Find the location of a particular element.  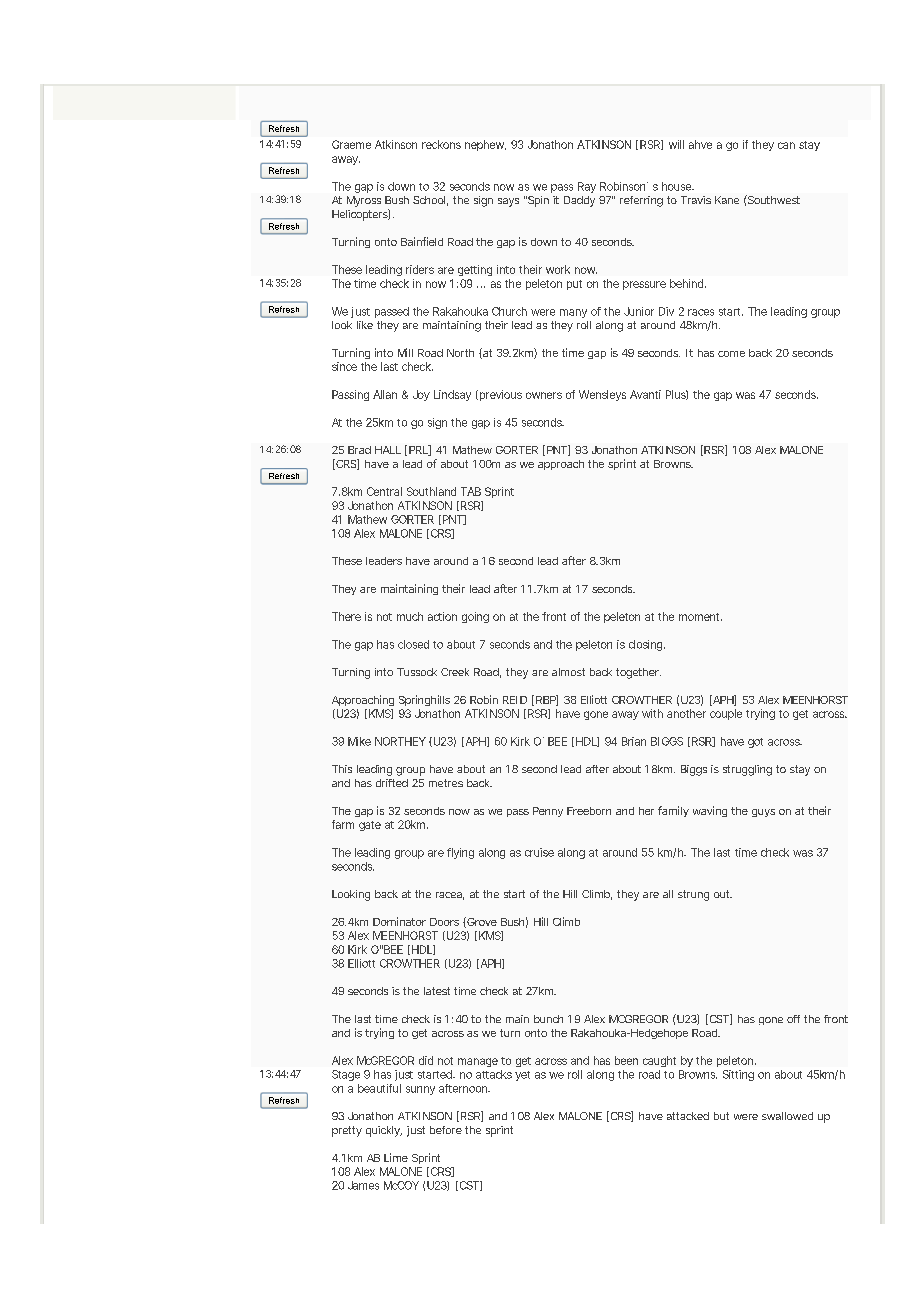

Lime is located at coordinates (396, 1157).
